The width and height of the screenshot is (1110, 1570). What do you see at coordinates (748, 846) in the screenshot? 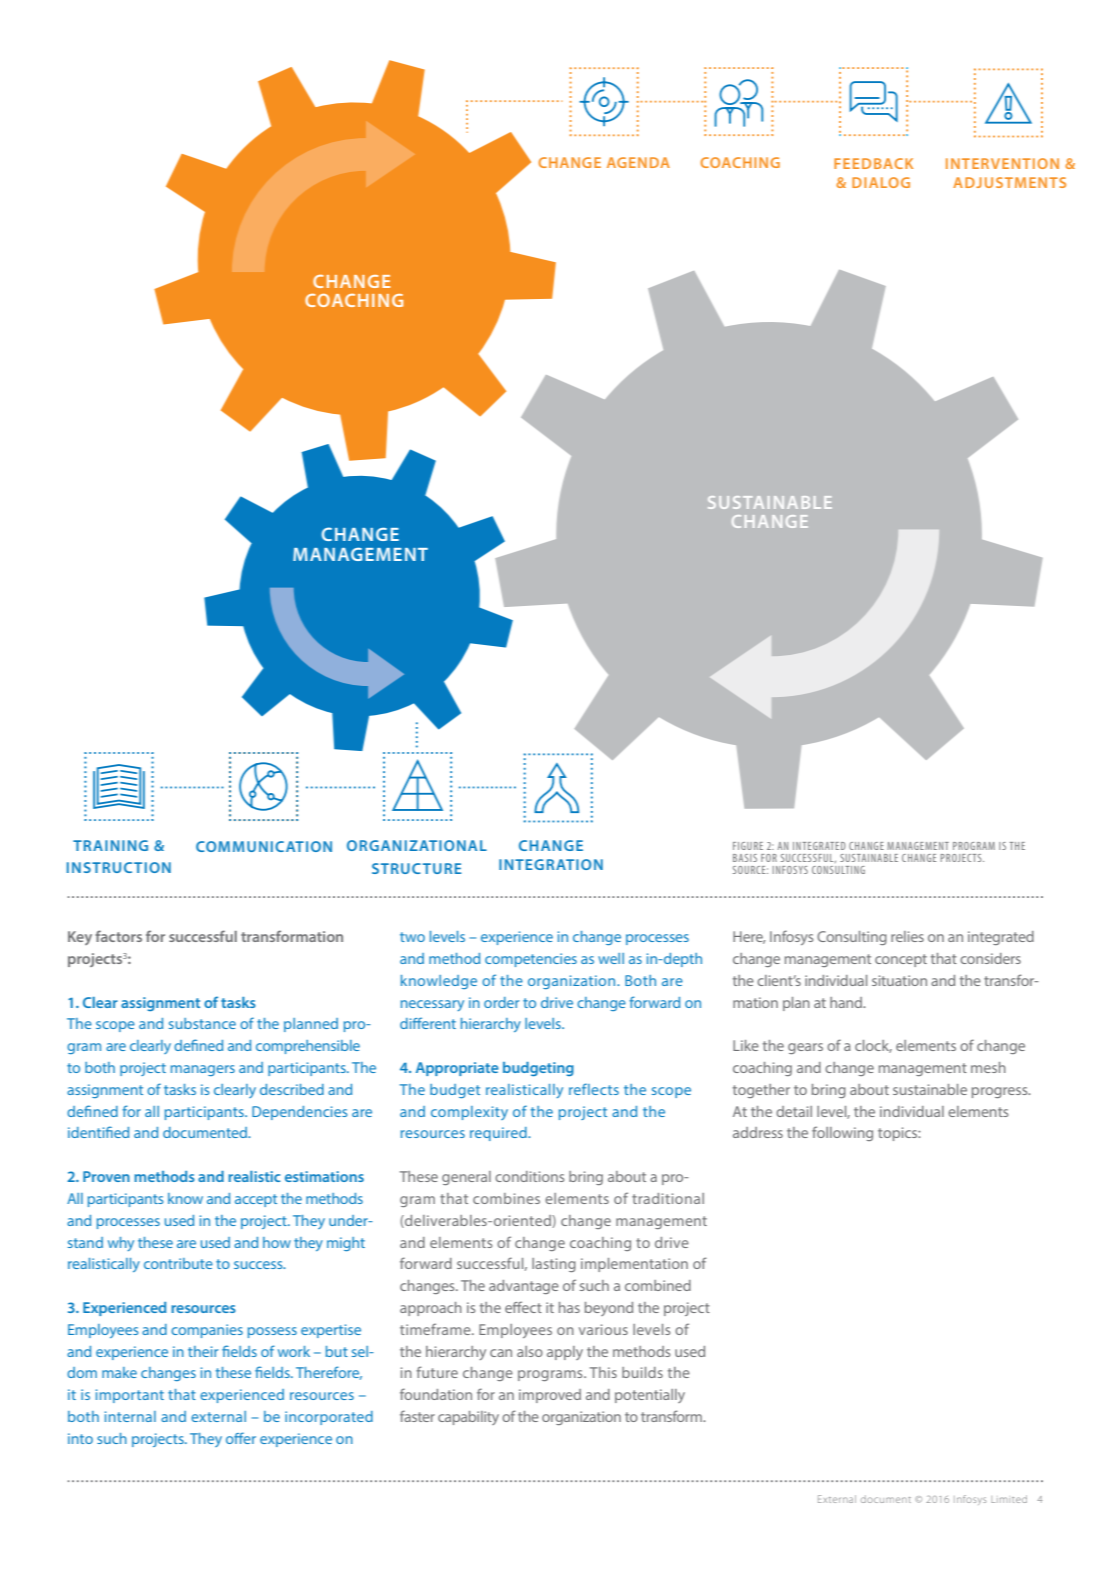
I see `FIGURE` at bounding box center [748, 846].
